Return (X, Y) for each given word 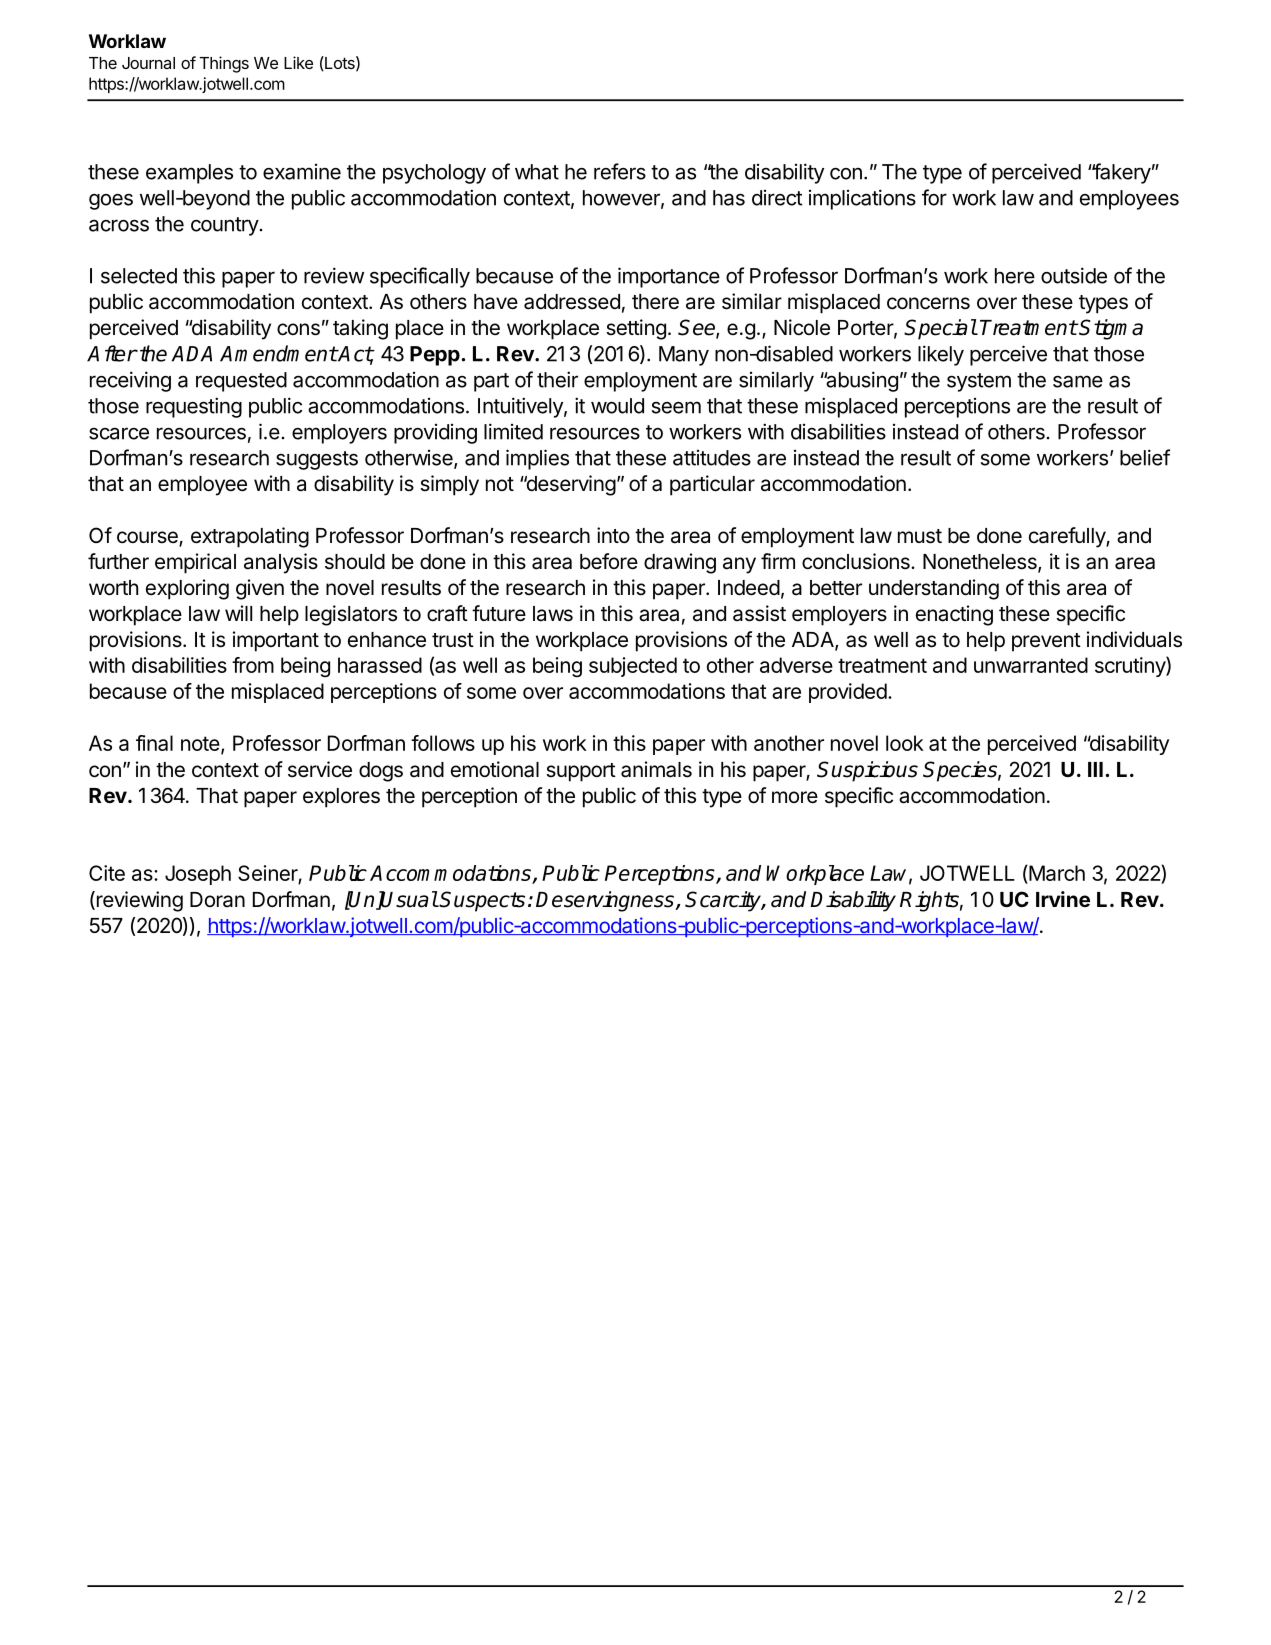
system (979, 382)
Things (224, 64)
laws (553, 614)
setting (636, 329)
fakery (1121, 173)
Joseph (198, 875)
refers (620, 171)
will (238, 613)
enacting (954, 615)
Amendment (278, 353)
